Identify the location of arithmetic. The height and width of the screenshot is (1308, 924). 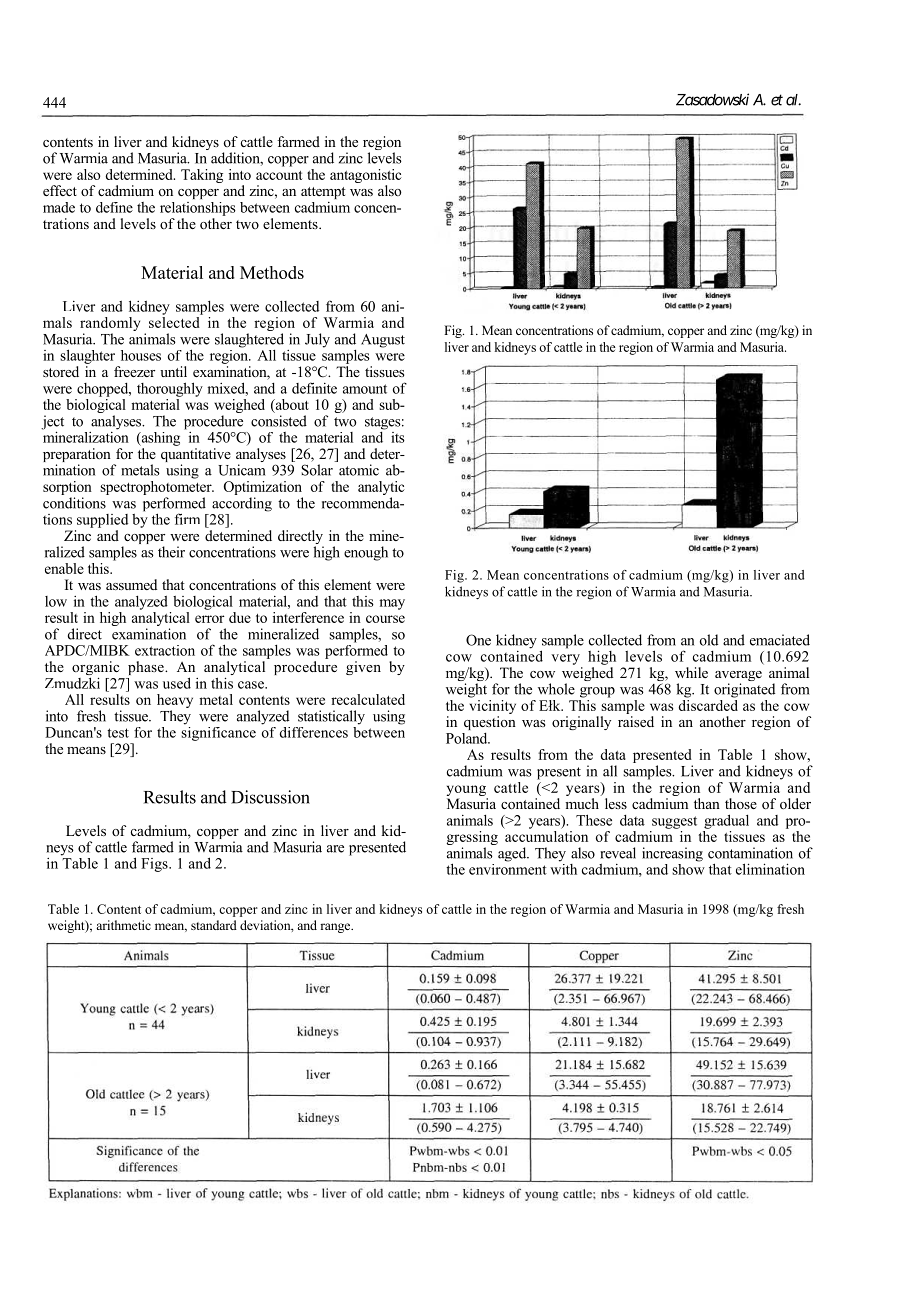
(123, 925).
